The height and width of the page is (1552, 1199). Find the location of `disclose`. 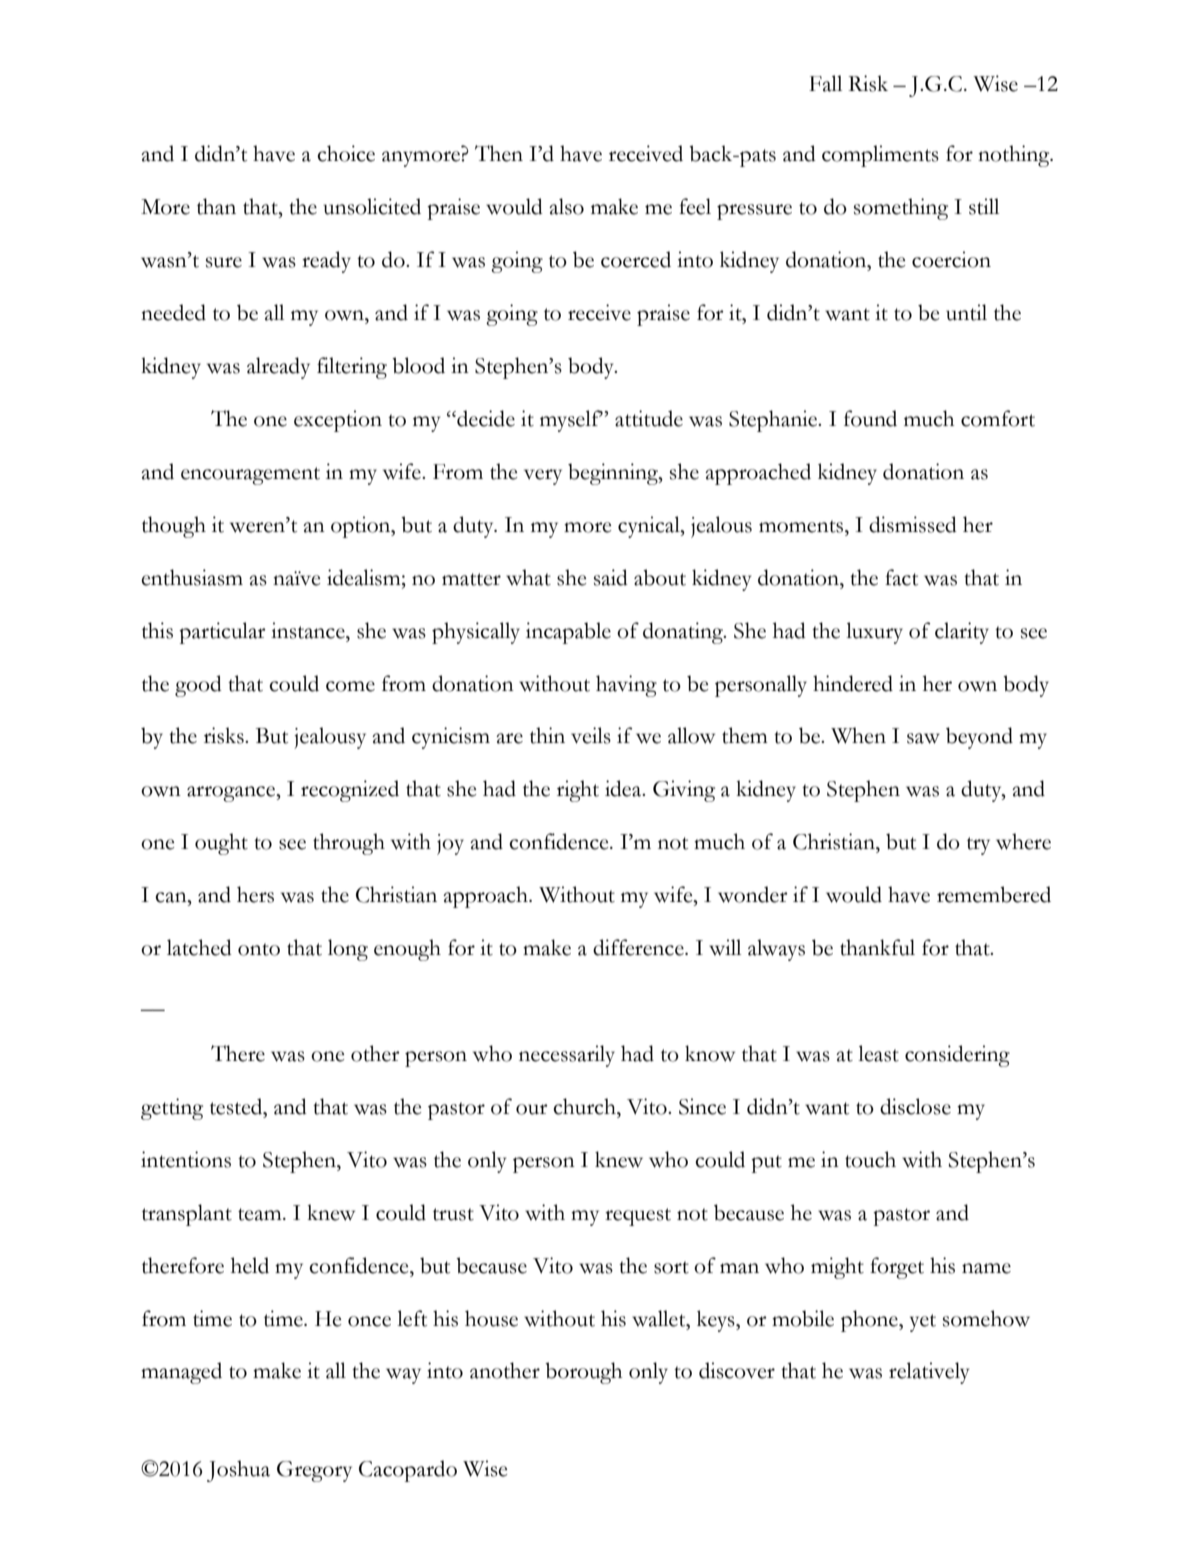

disclose is located at coordinates (915, 1106).
